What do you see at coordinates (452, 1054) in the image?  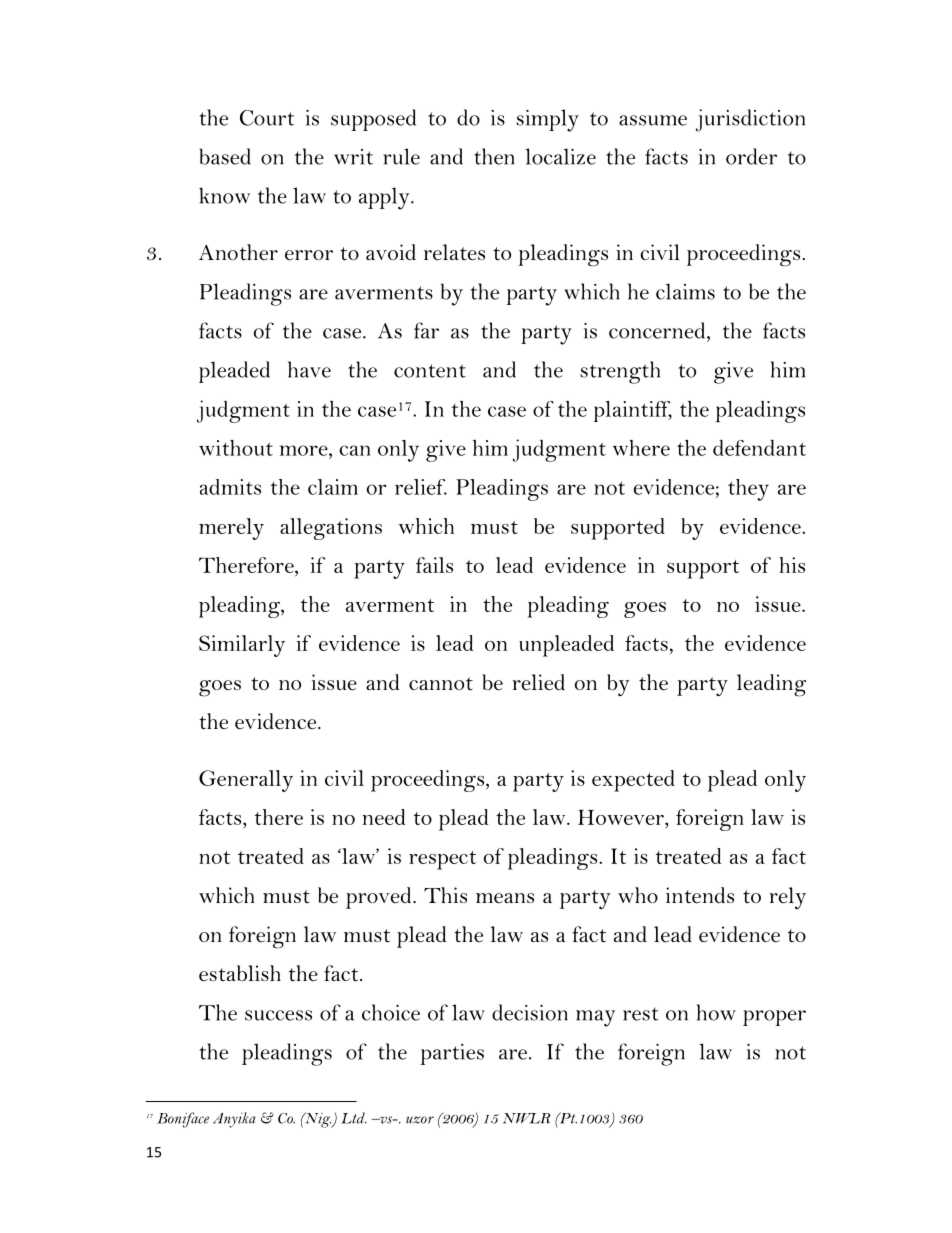 I see `parties` at bounding box center [452, 1054].
